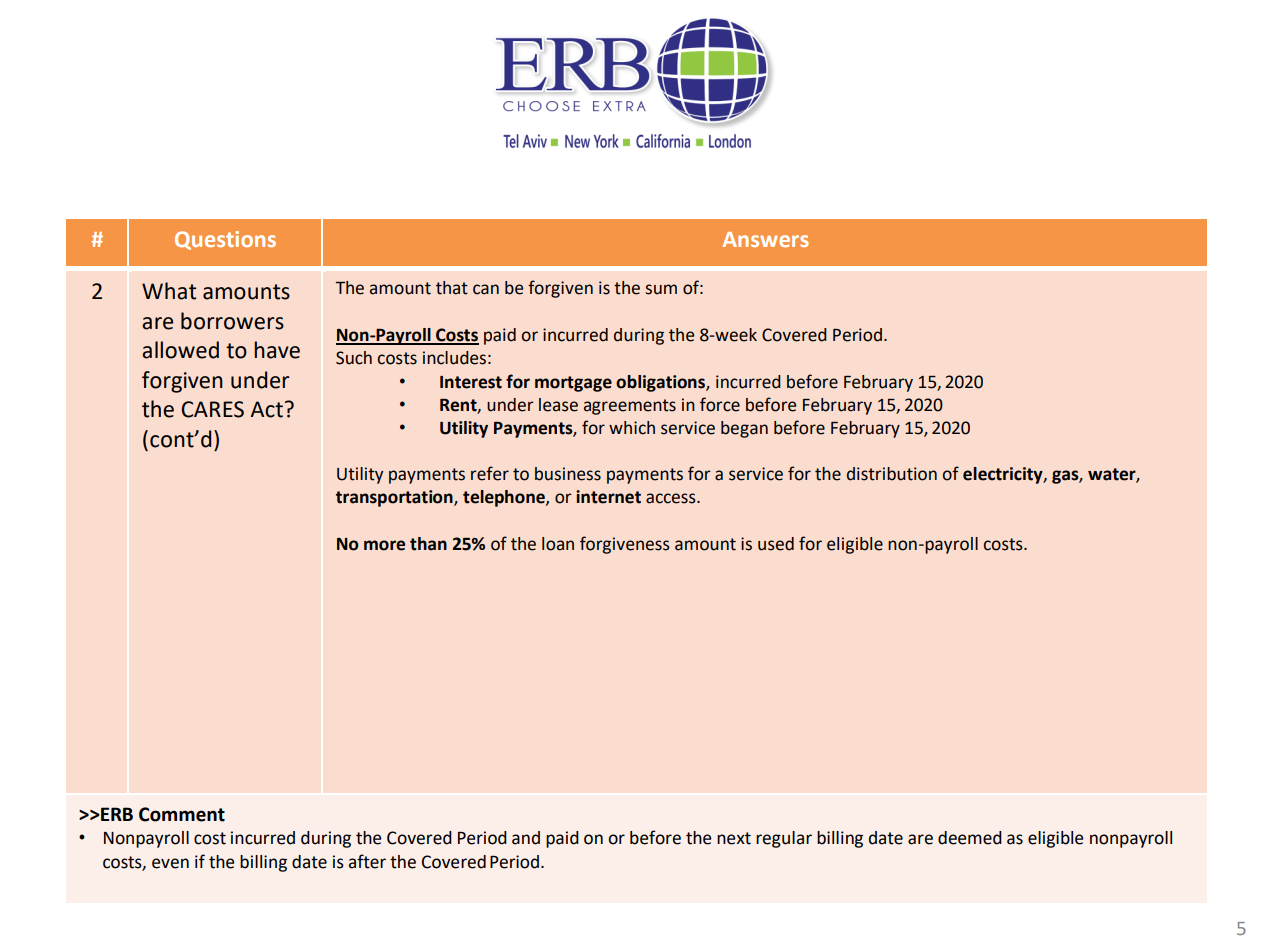 The height and width of the screenshot is (952, 1270). Describe the element at coordinates (784, 839) in the screenshot. I see `regular` at that location.
